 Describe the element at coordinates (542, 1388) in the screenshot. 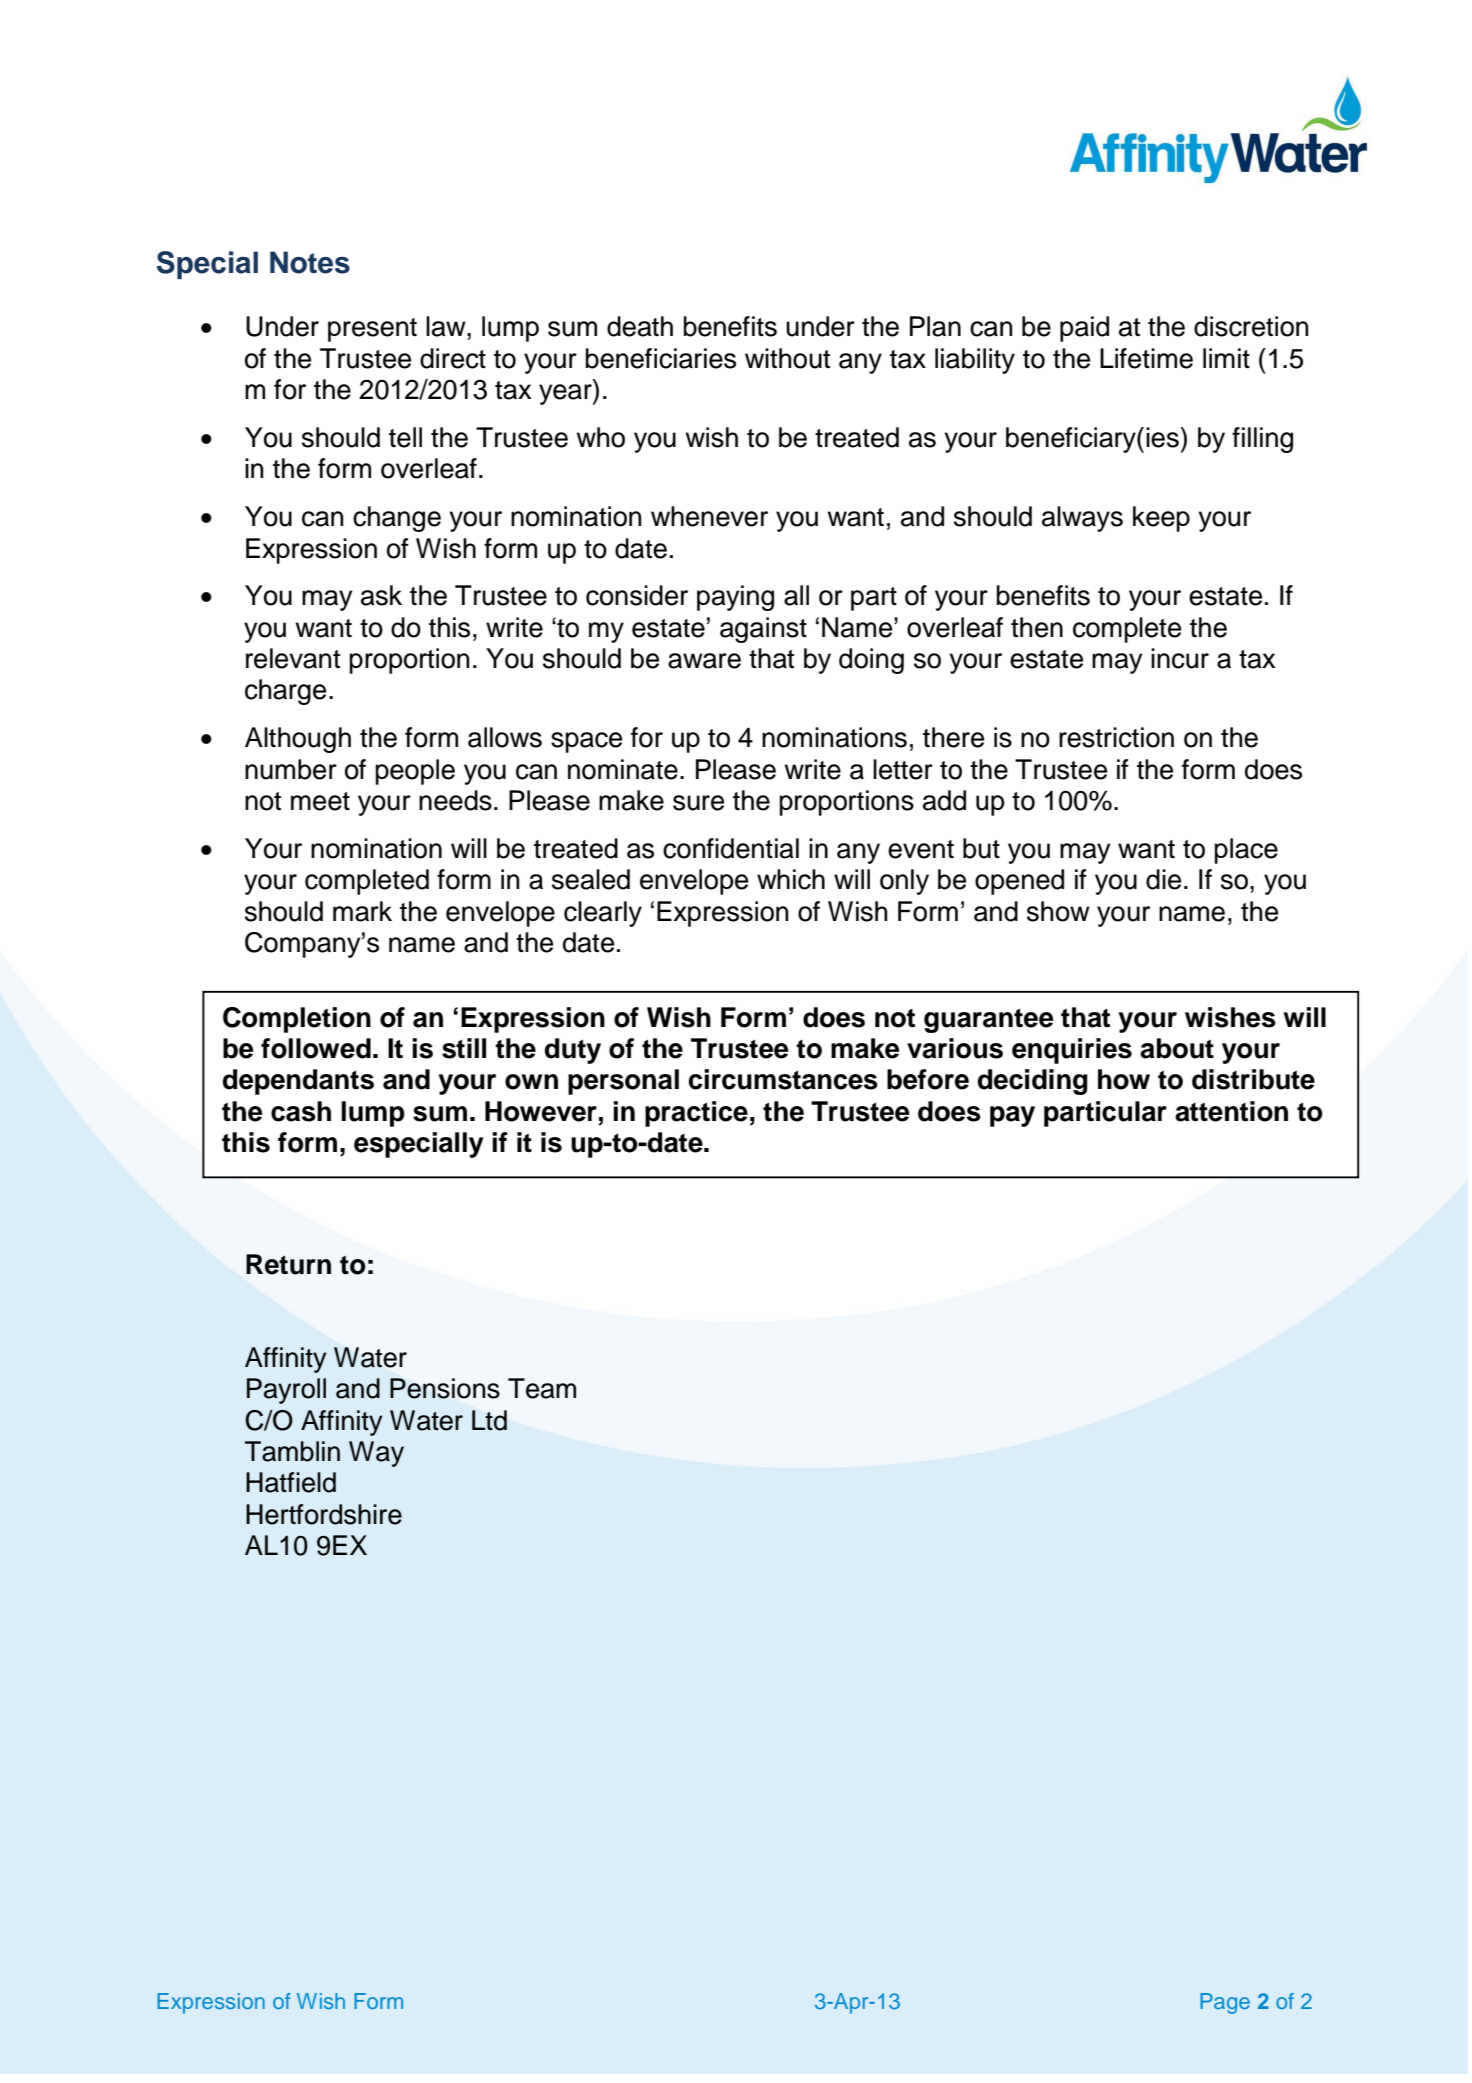

I see `Team` at that location.
